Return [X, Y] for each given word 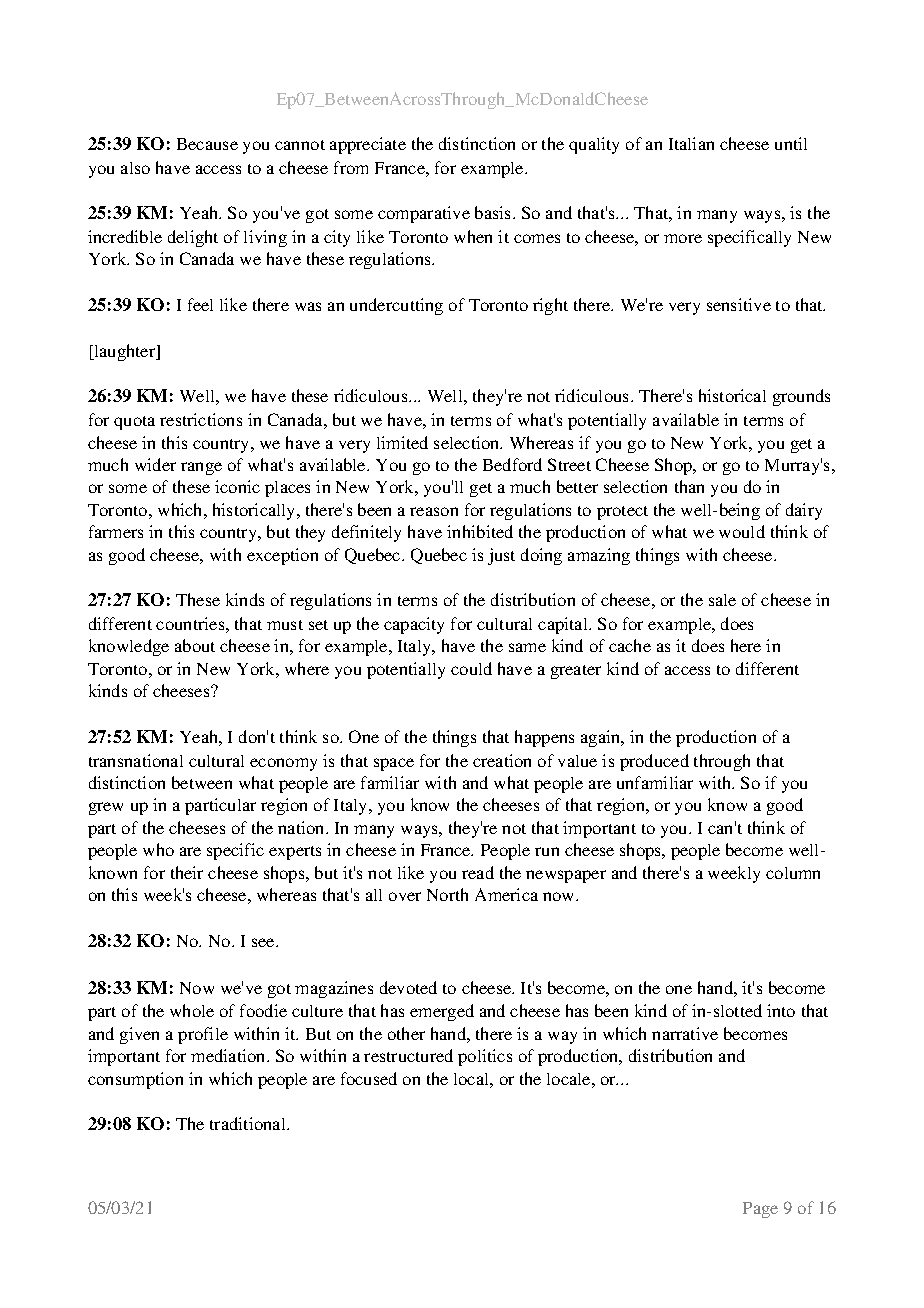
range [201, 468]
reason [434, 511]
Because [207, 144]
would [742, 531]
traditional [249, 1123]
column [793, 873]
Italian [691, 143]
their [187, 872]
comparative [424, 214]
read [478, 872]
